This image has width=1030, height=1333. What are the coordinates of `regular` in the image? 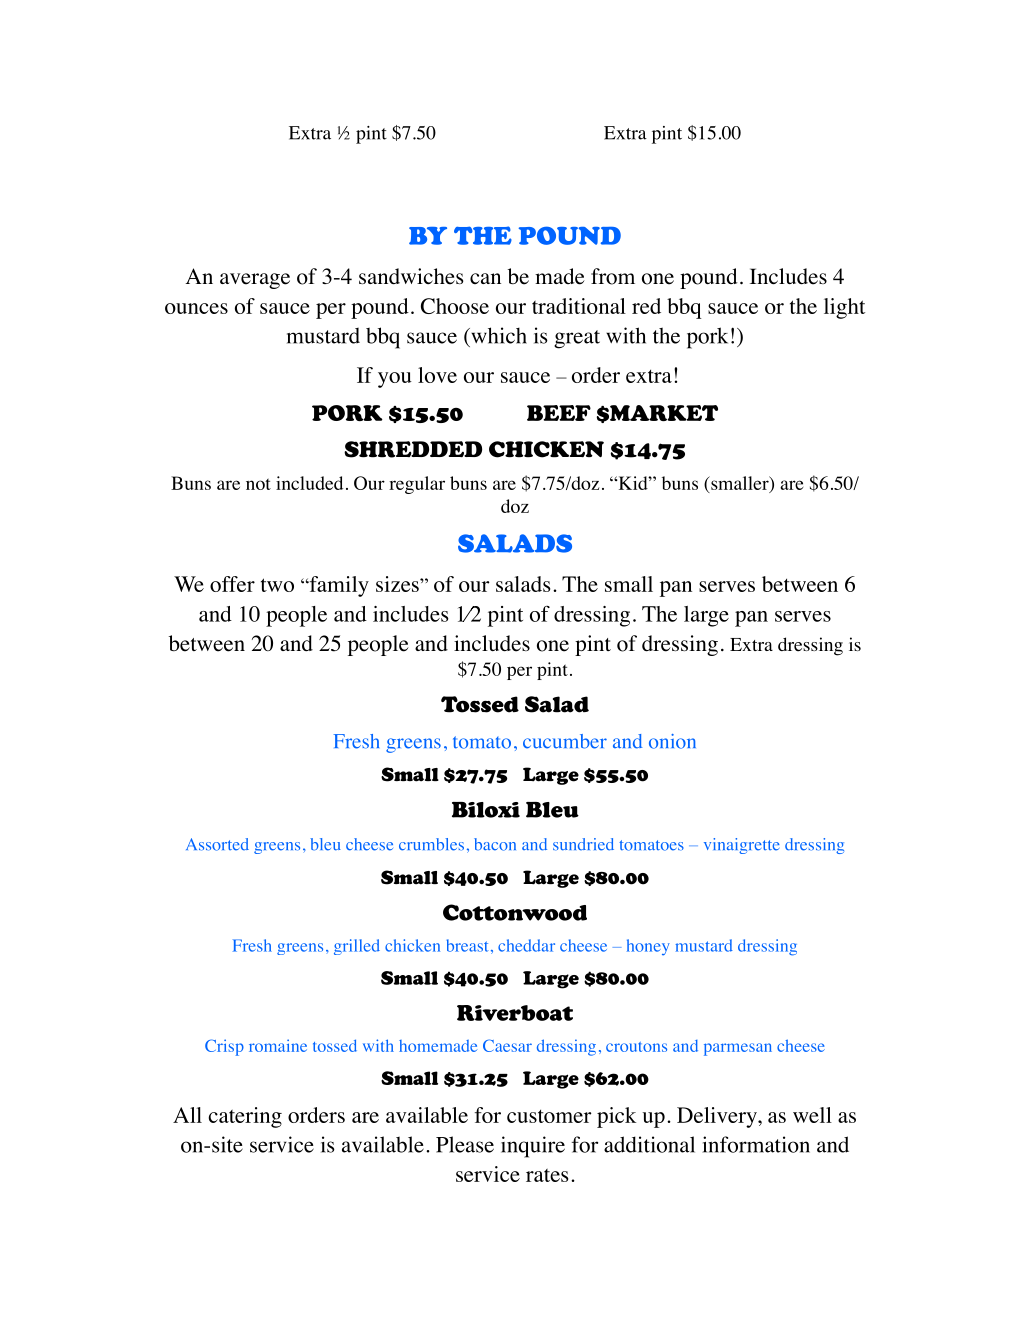 It's located at (417, 485).
